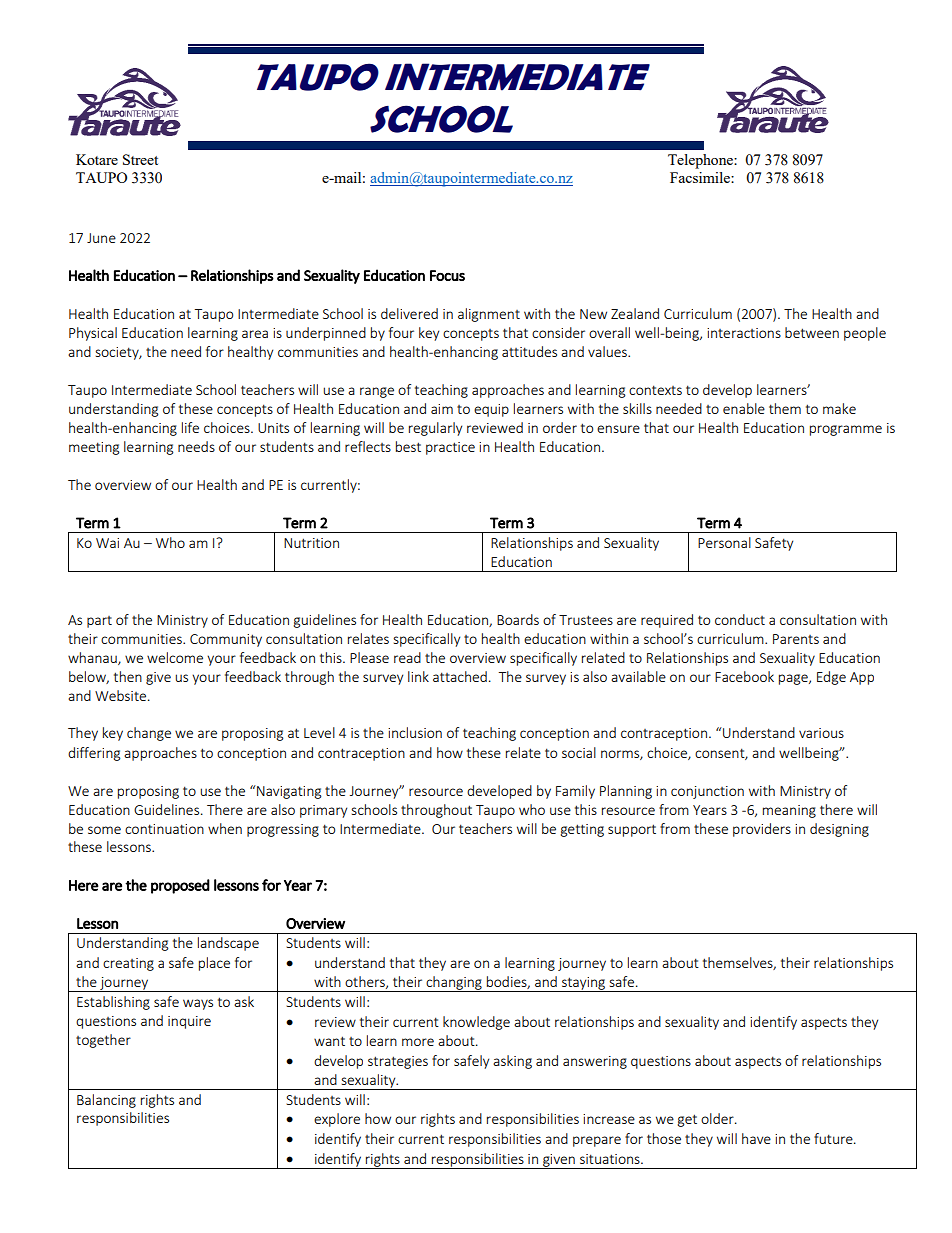  I want to click on interactions, so click(744, 333).
